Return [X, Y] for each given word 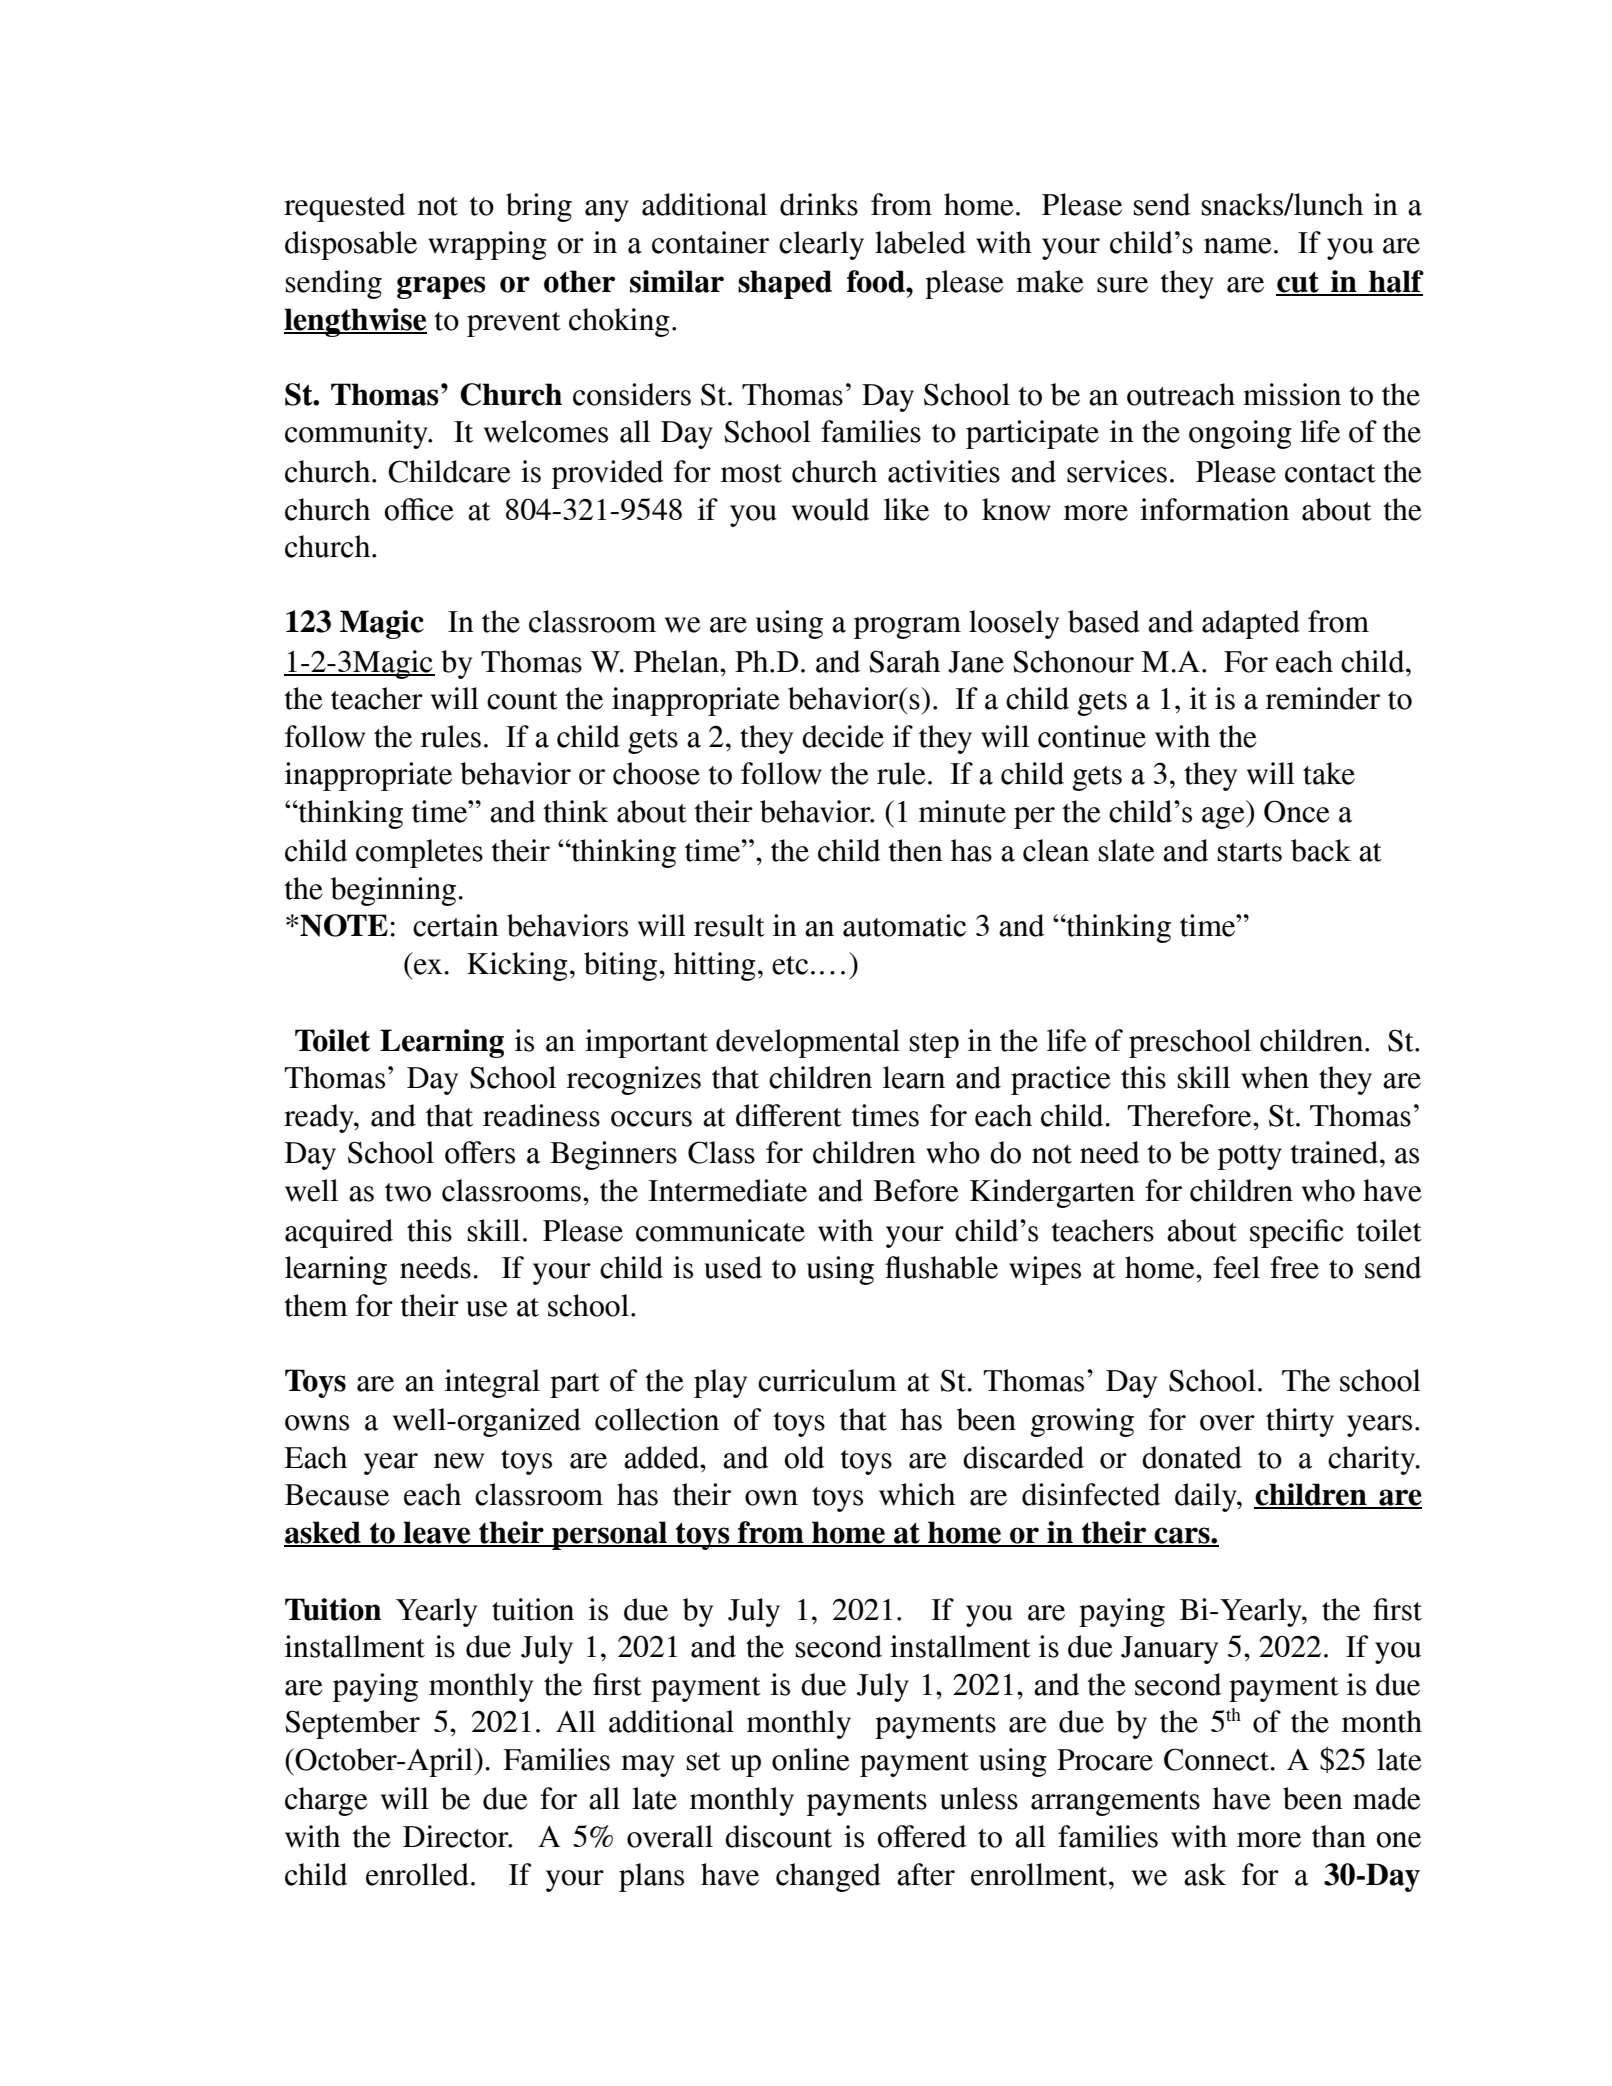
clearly [821, 245]
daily [1207, 1497]
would [830, 509]
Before [916, 1190]
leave [437, 1533]
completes [419, 853]
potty [1250, 1157]
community [357, 434]
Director [457, 1836]
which [917, 1494]
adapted [1251, 624]
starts [1250, 852]
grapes [441, 287]
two [408, 1192]
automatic [904, 925]
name [1238, 246]
